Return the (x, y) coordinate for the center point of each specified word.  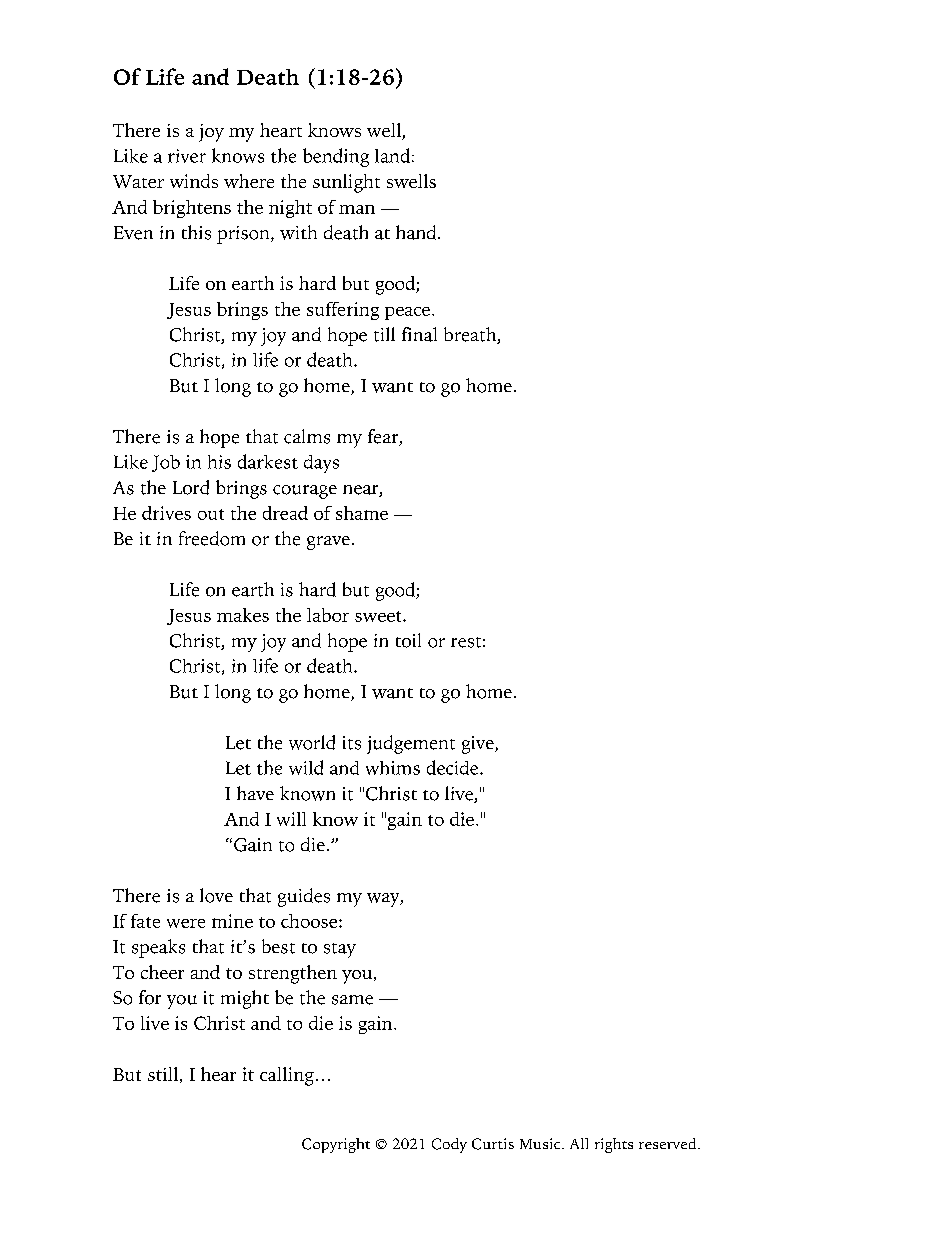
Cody (449, 1145)
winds (194, 181)
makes (243, 615)
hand (417, 232)
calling (287, 1076)
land (392, 155)
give (479, 745)
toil (408, 640)
